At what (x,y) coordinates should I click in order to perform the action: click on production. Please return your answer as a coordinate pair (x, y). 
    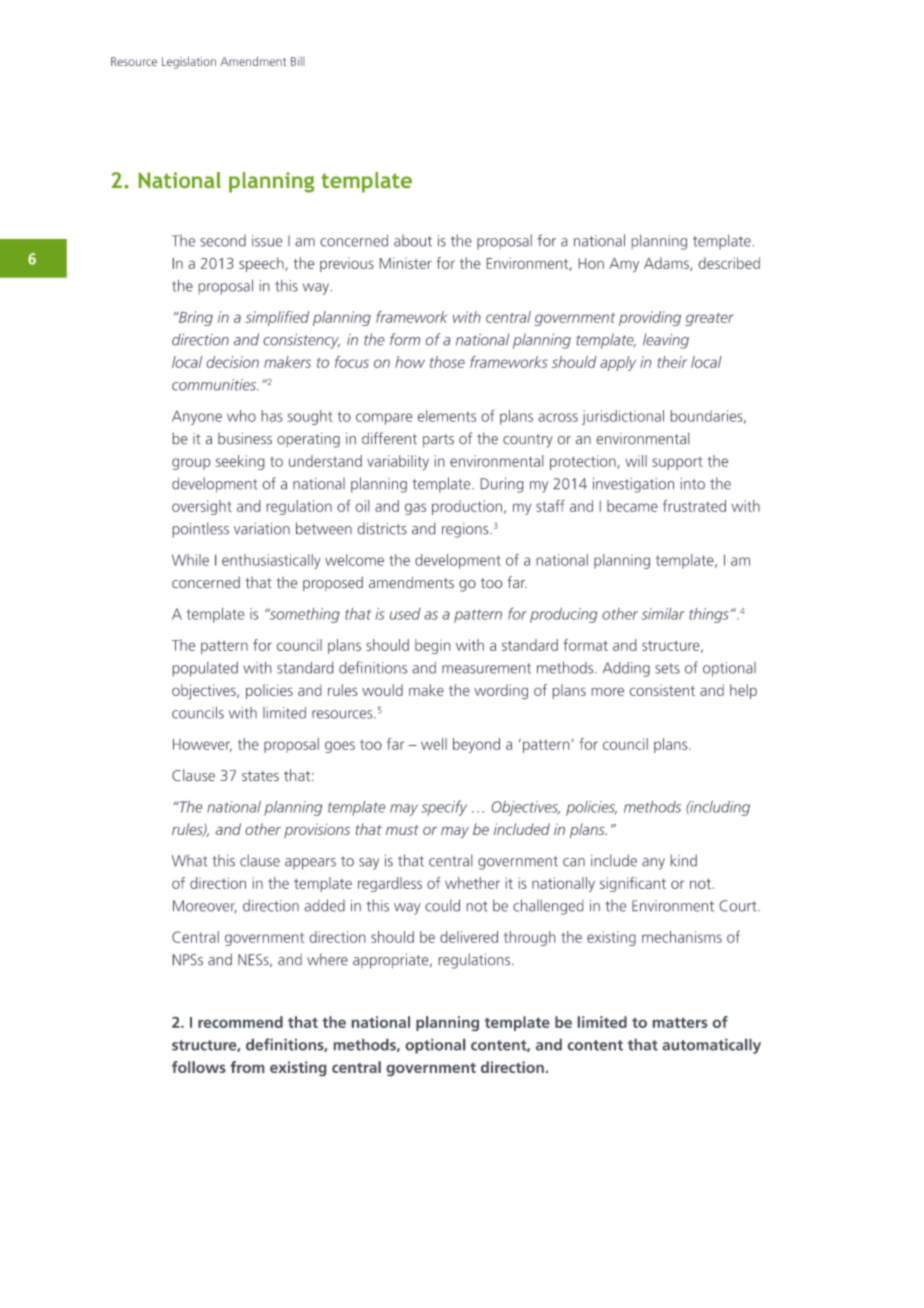
    Looking at the image, I should click on (467, 507).
